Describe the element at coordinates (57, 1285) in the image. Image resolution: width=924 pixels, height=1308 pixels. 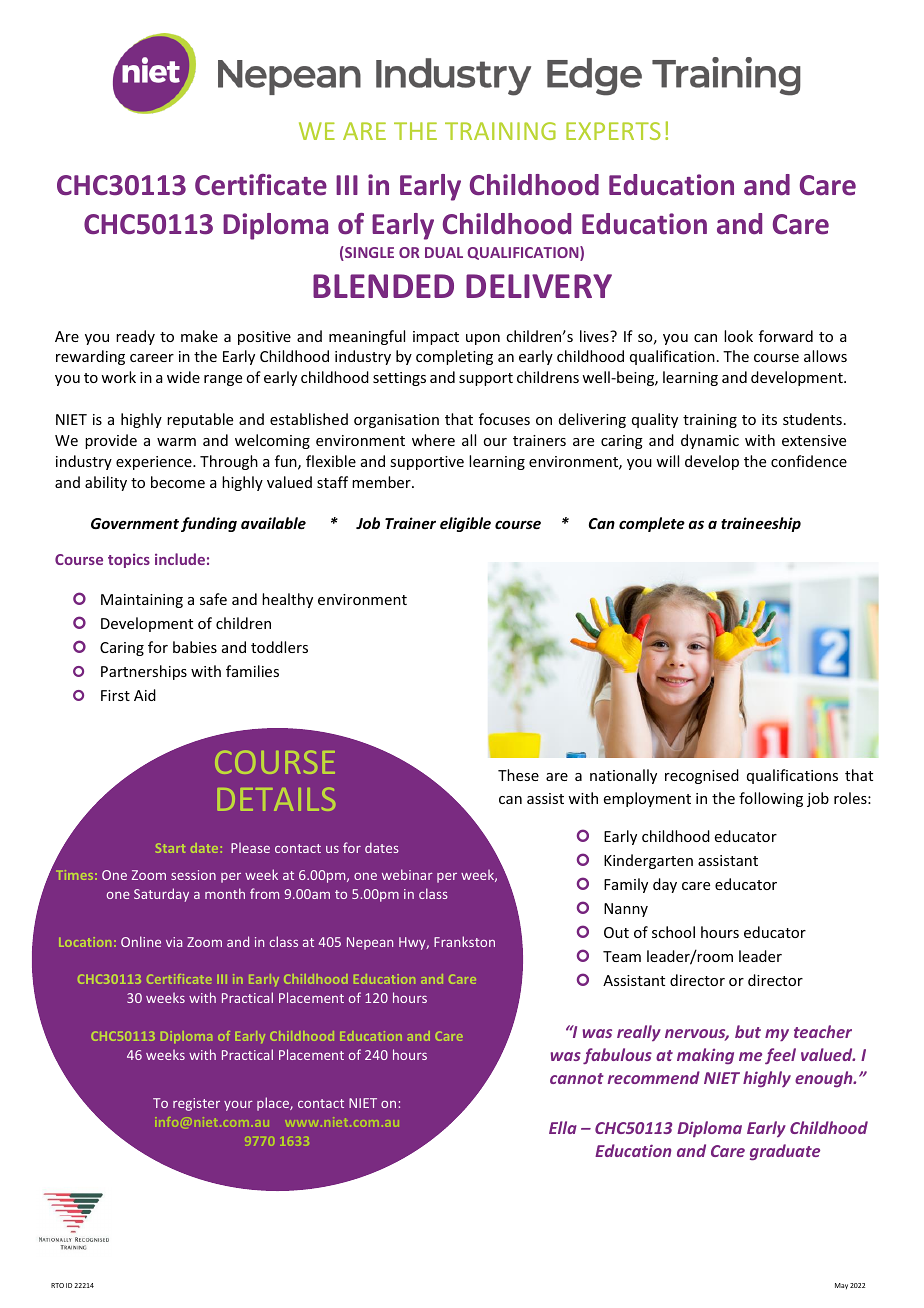
I see `RTO` at that location.
